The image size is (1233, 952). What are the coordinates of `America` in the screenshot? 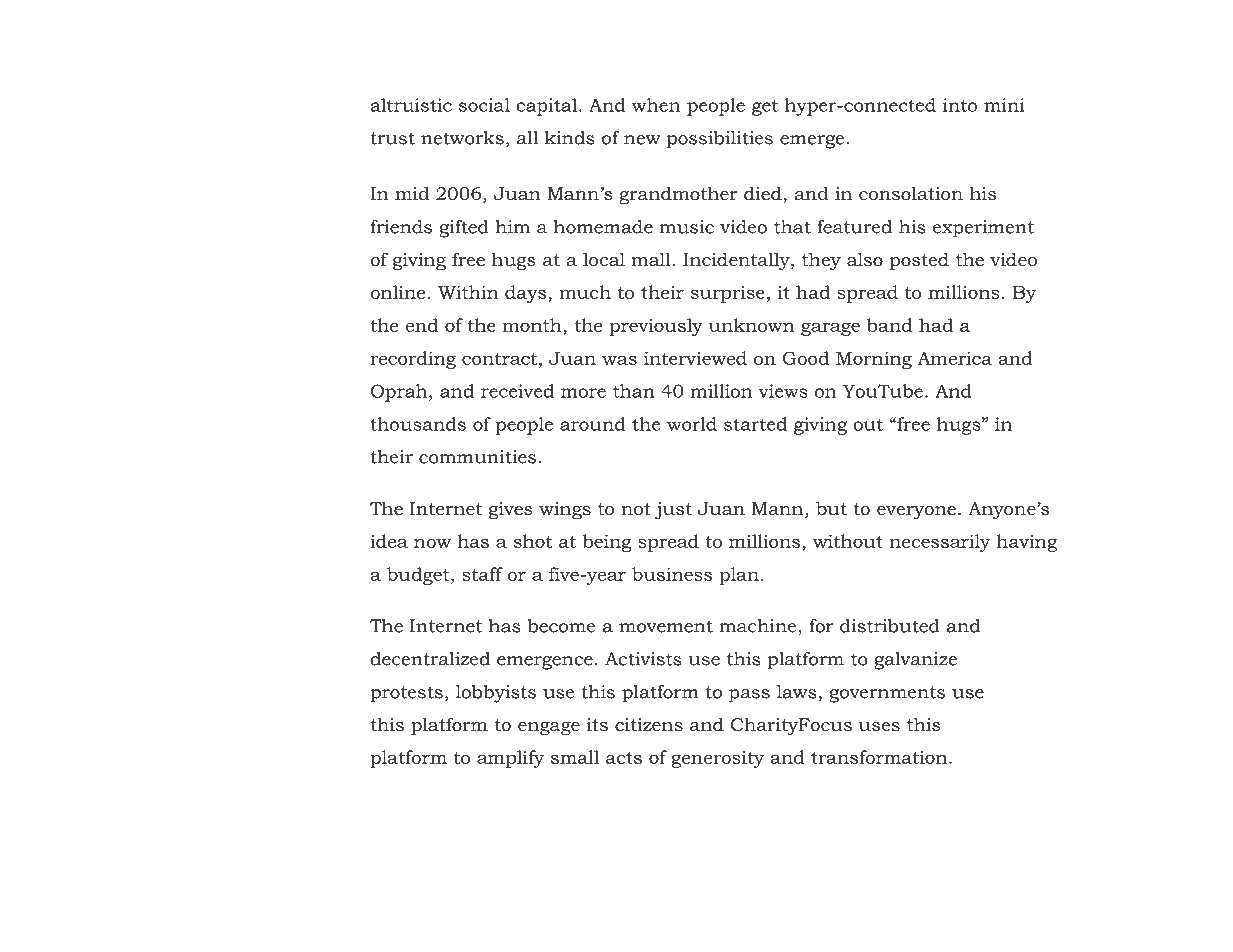 It's located at (955, 358).
